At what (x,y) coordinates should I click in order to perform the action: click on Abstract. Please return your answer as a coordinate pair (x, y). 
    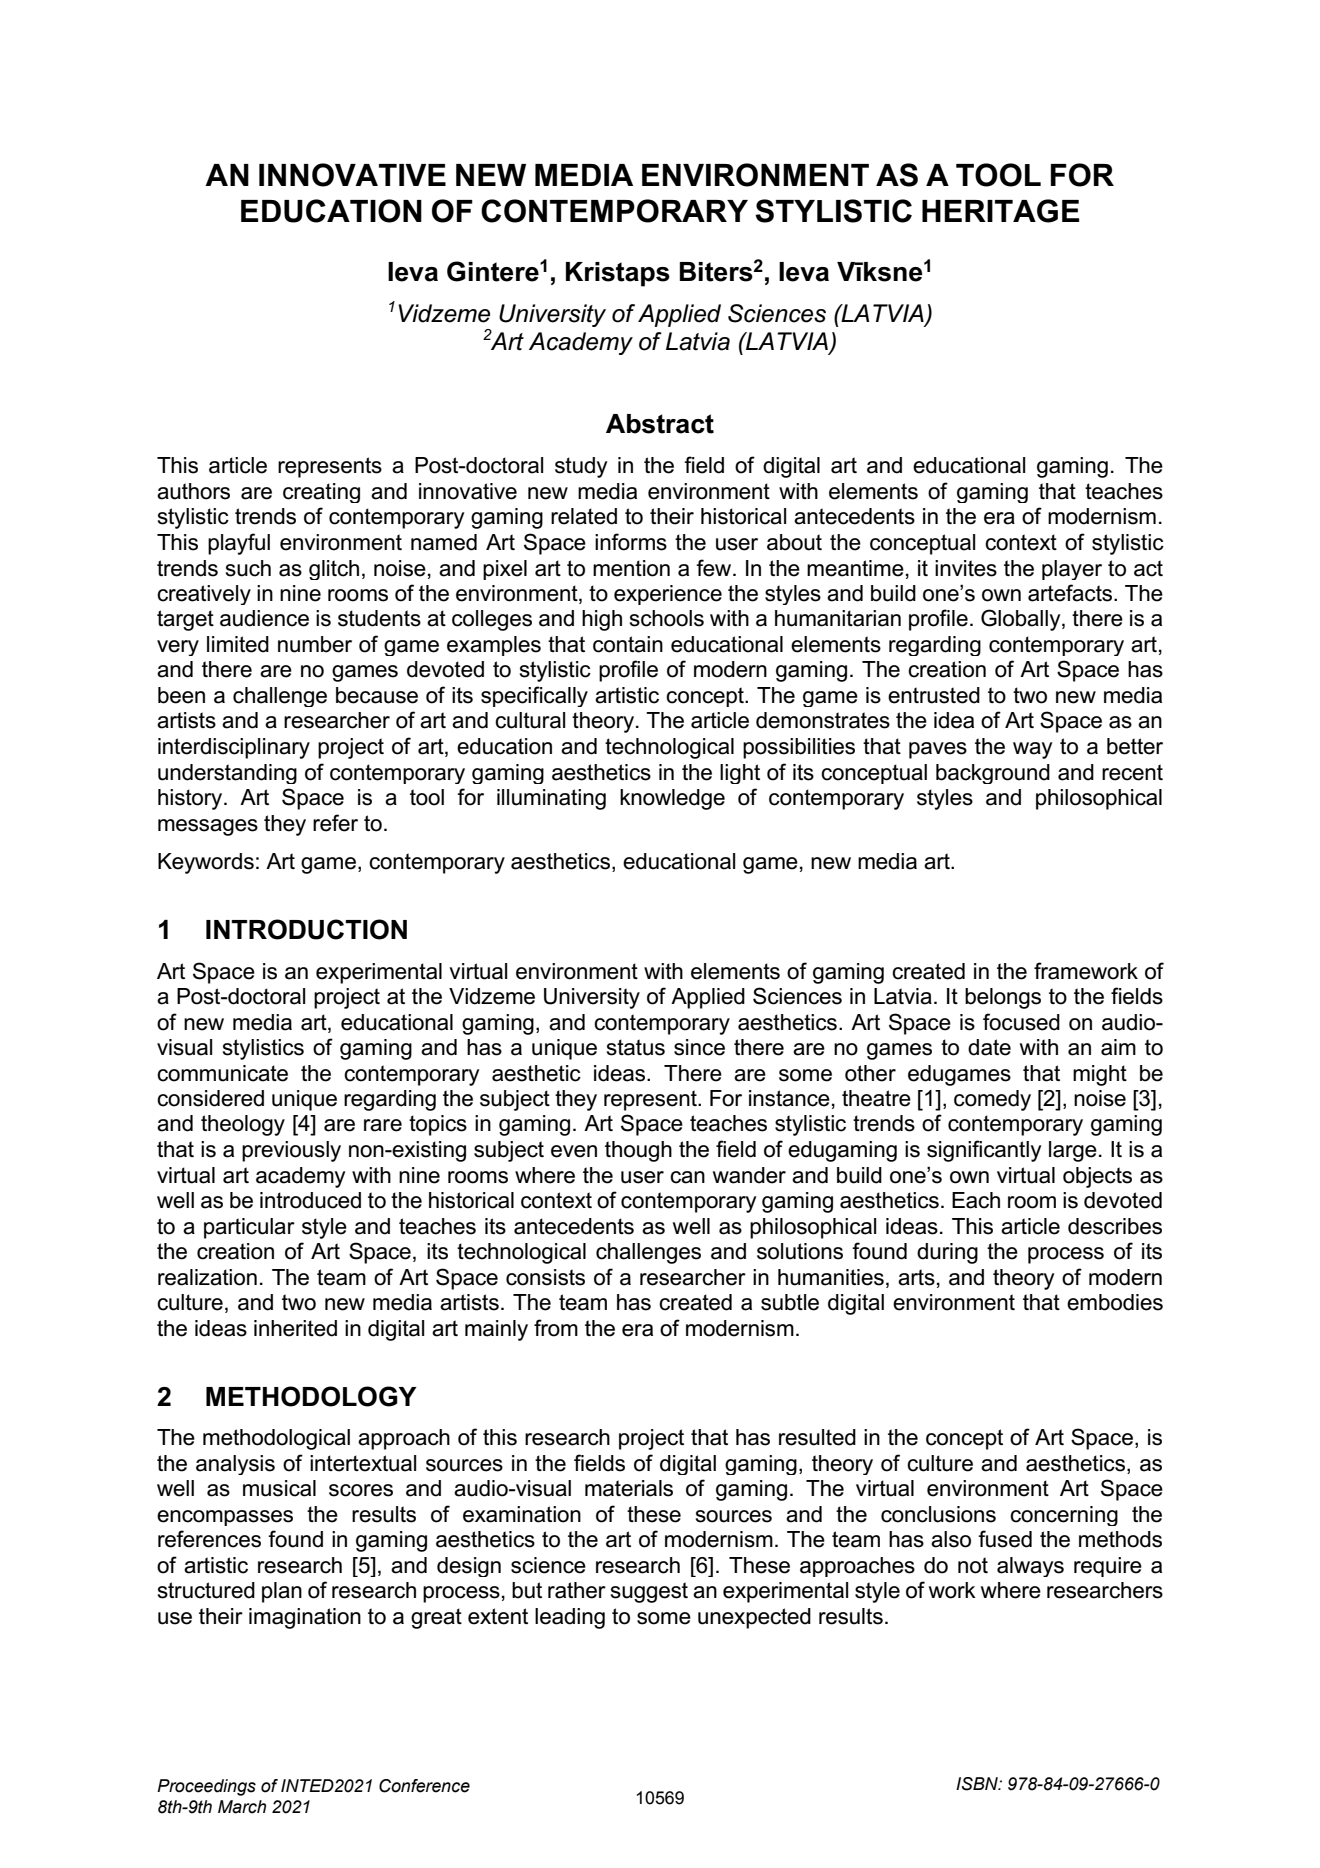
    Looking at the image, I should click on (660, 424).
